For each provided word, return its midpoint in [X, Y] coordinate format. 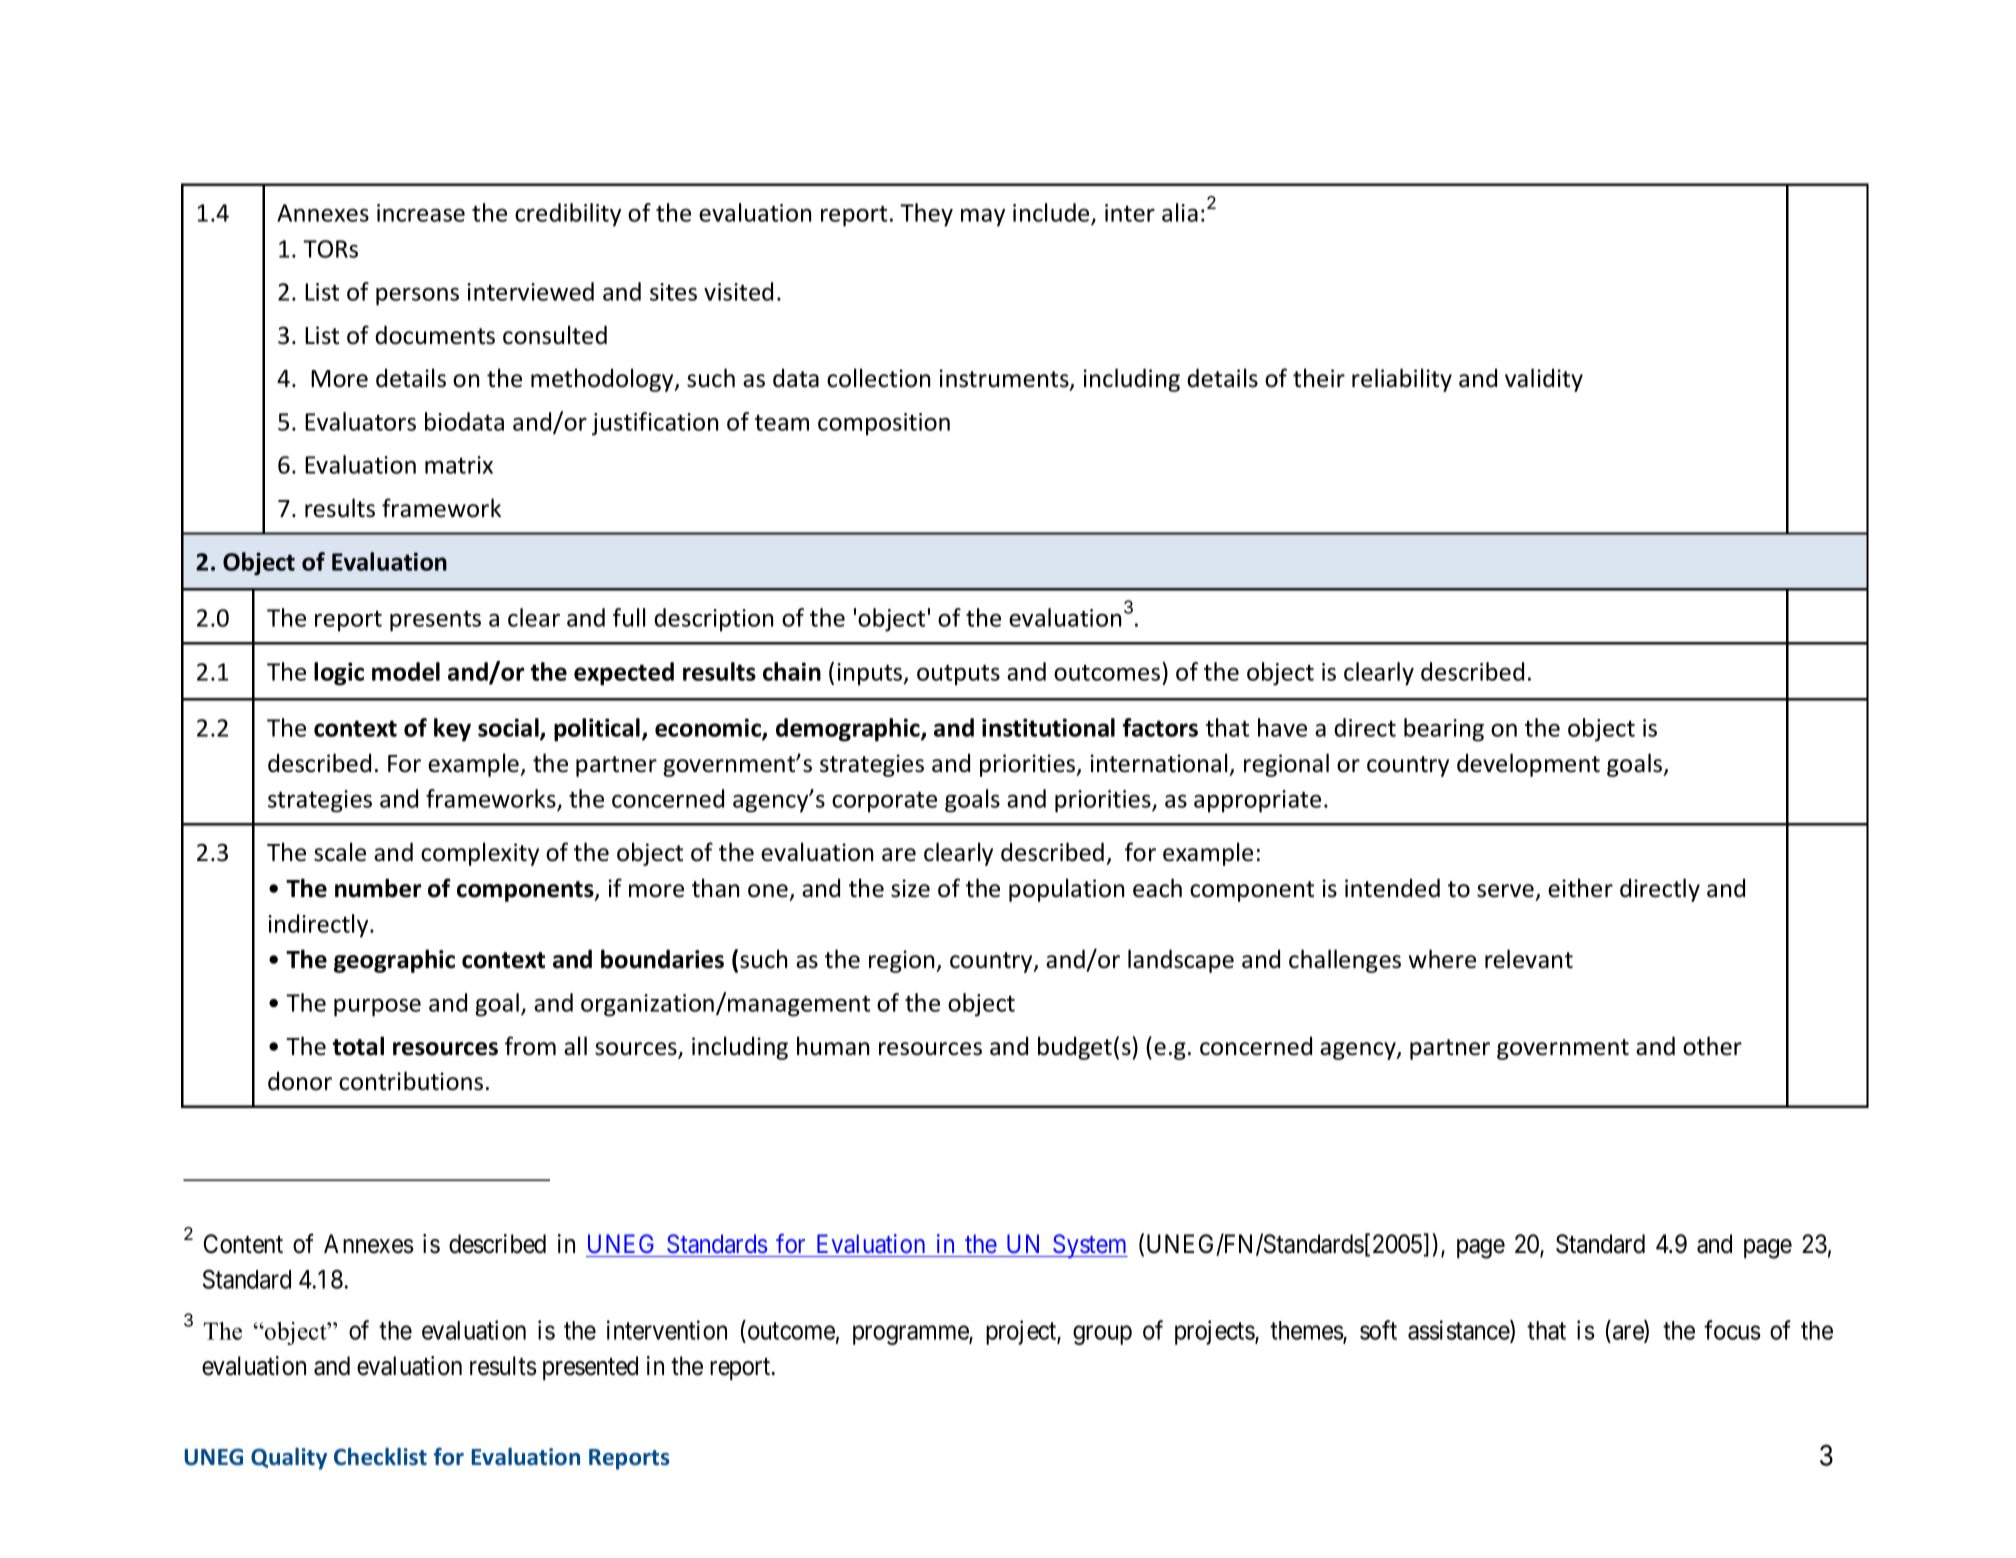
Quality [289, 1459]
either [1580, 888]
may [983, 217]
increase [421, 213]
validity [1544, 380]
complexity [480, 854]
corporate [884, 802]
